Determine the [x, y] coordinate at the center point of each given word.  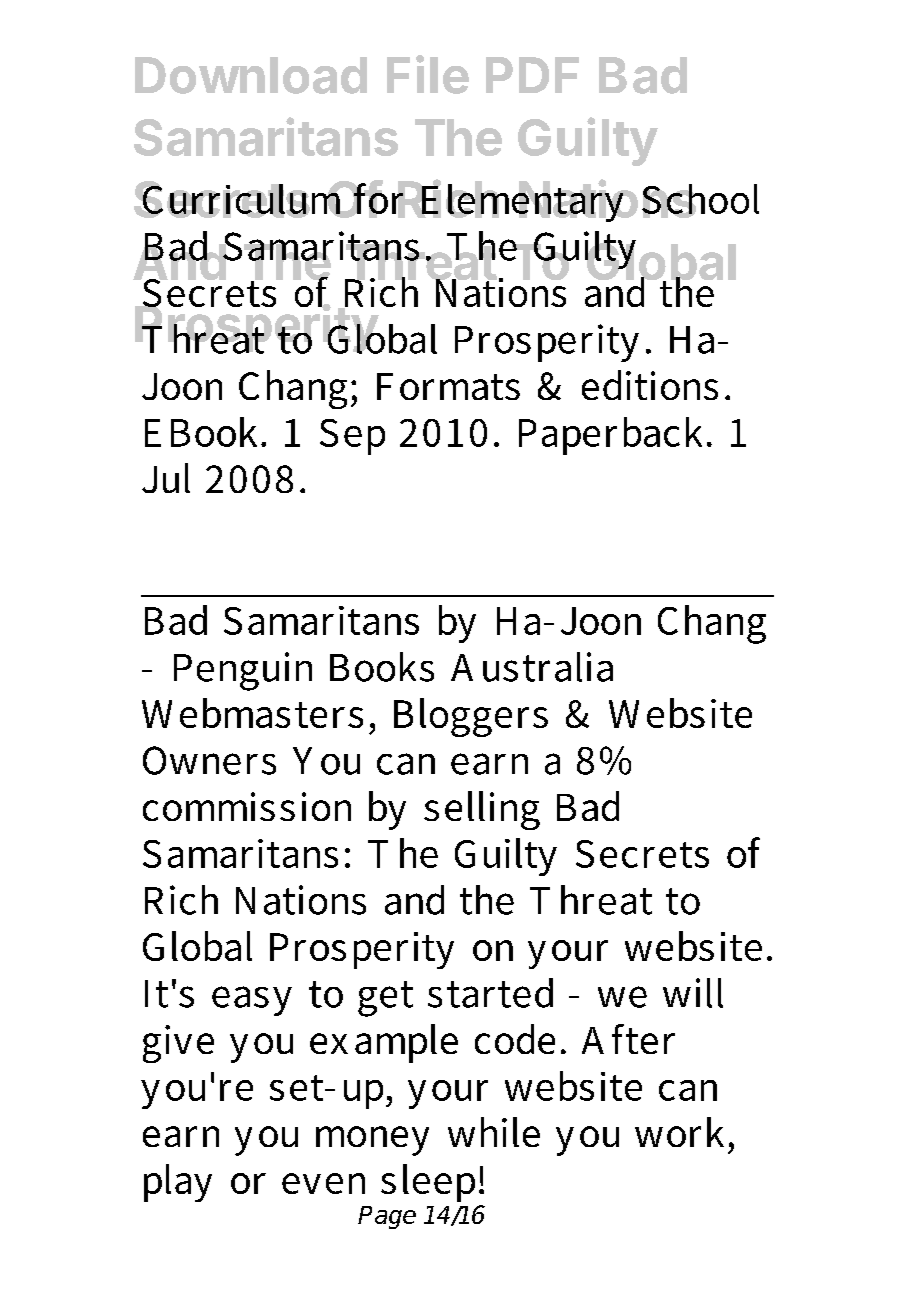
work [679, 1132]
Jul [166, 478]
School [700, 200]
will [693, 993]
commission [247, 806]
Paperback [610, 436]
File [428, 74]
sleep [428, 1183]
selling [482, 810]
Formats [448, 386]
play [178, 1183]
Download [251, 75]
